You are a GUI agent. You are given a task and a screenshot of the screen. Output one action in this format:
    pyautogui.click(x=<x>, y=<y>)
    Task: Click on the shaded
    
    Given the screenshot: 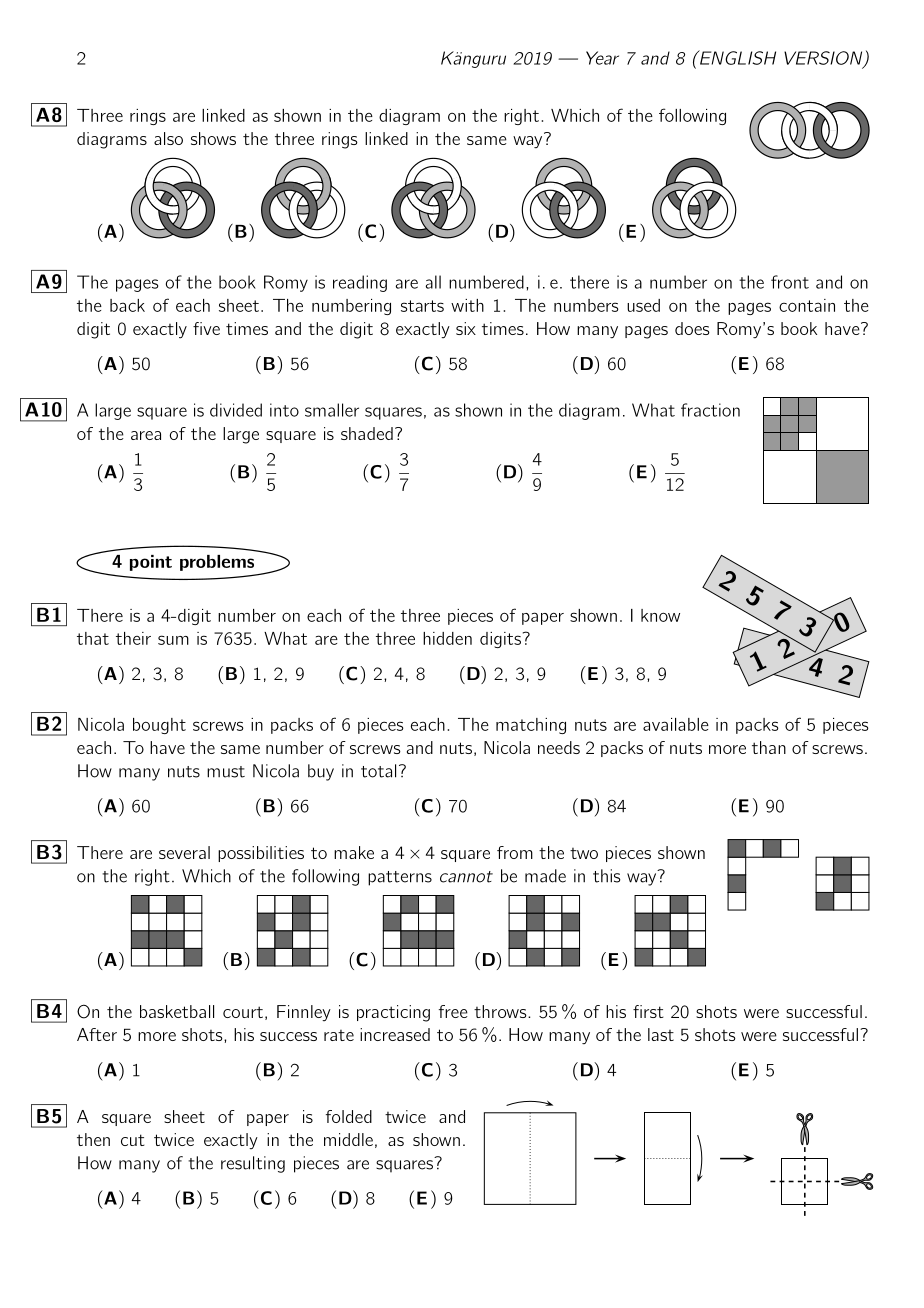 What is the action you would take?
    pyautogui.click(x=367, y=433)
